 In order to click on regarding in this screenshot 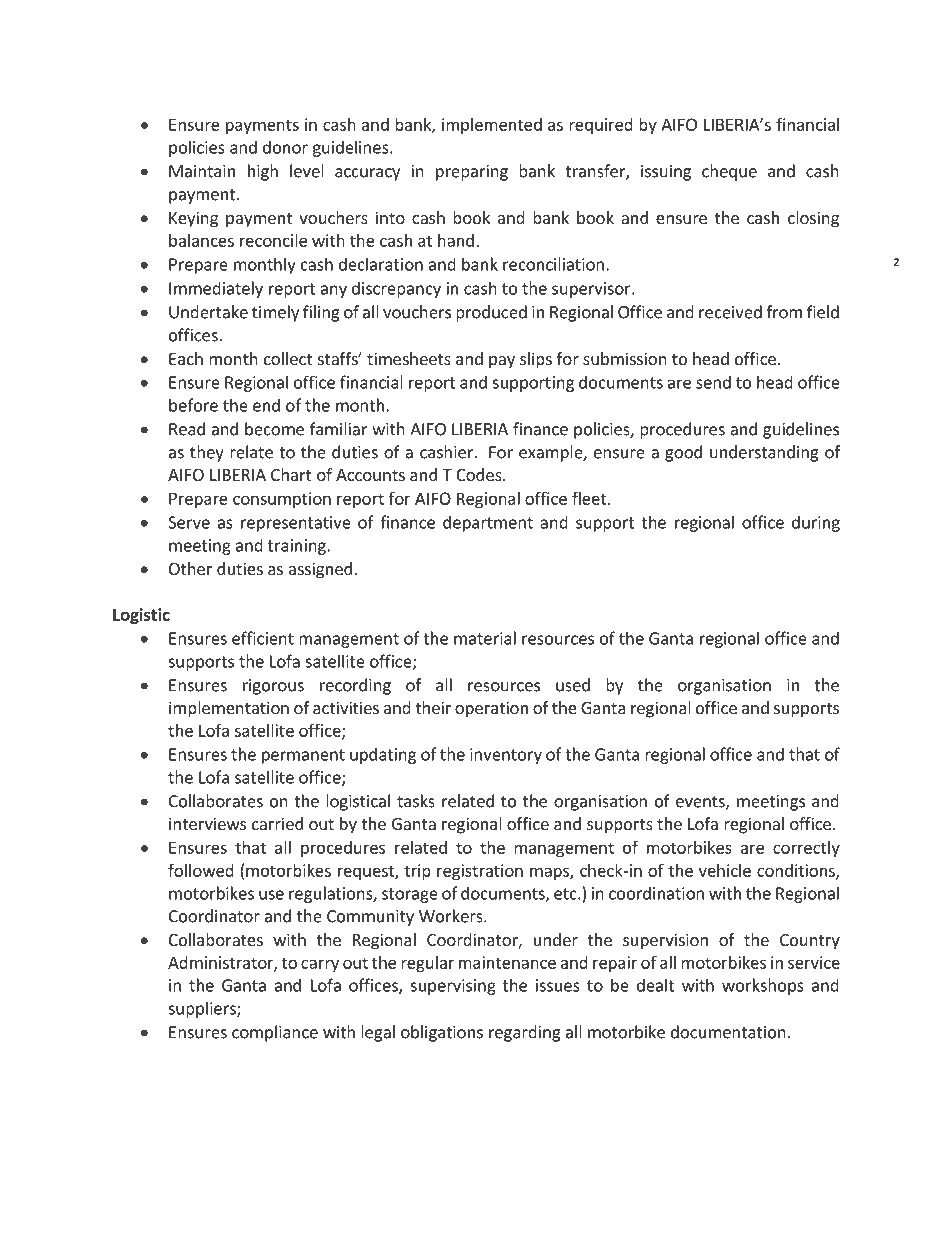, I will do `click(525, 1033)`.
